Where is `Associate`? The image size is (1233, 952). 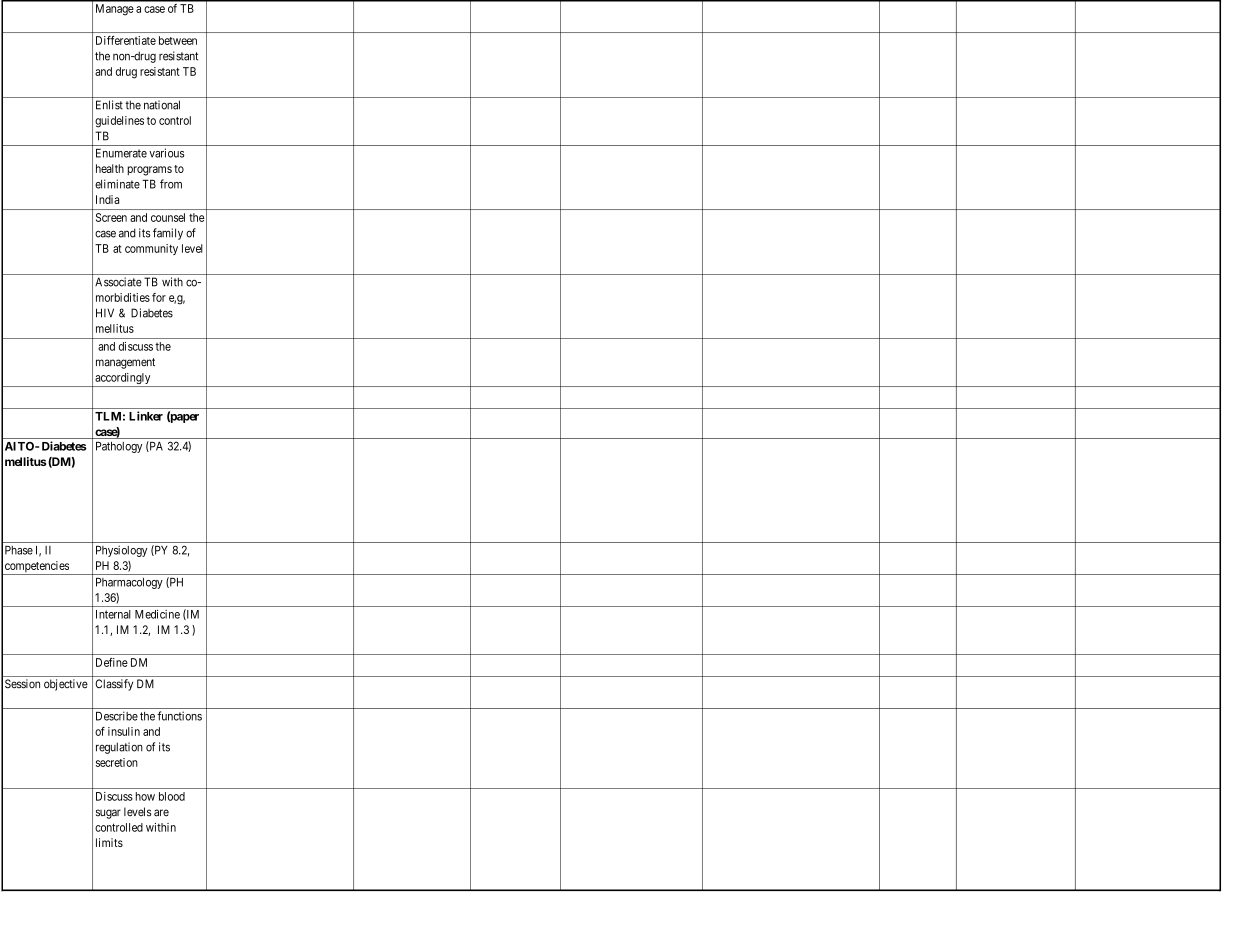
Associate is located at coordinates (118, 282).
